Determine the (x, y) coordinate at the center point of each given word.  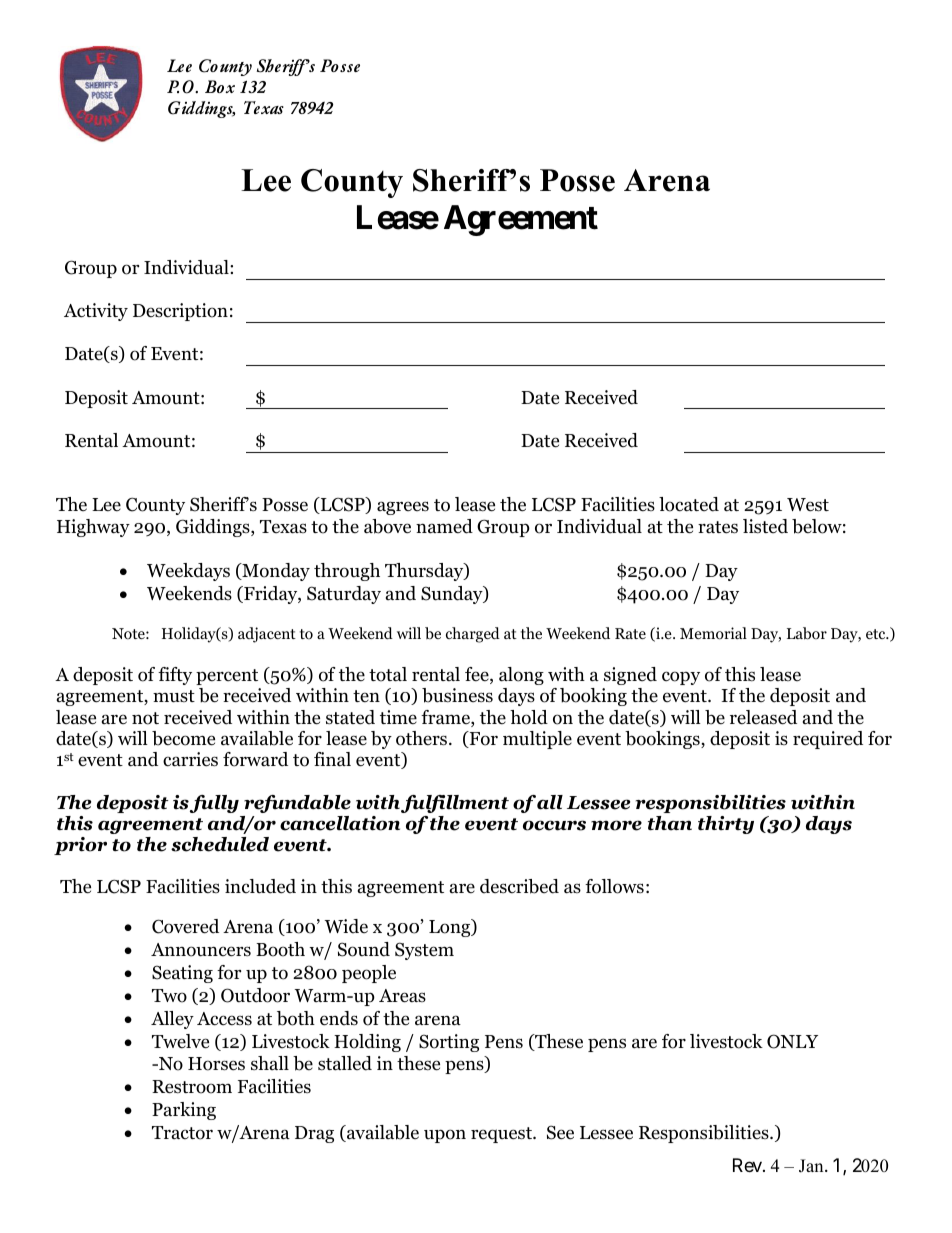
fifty (175, 676)
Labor (807, 633)
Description (180, 312)
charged (473, 635)
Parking (184, 1111)
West (808, 505)
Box (220, 86)
